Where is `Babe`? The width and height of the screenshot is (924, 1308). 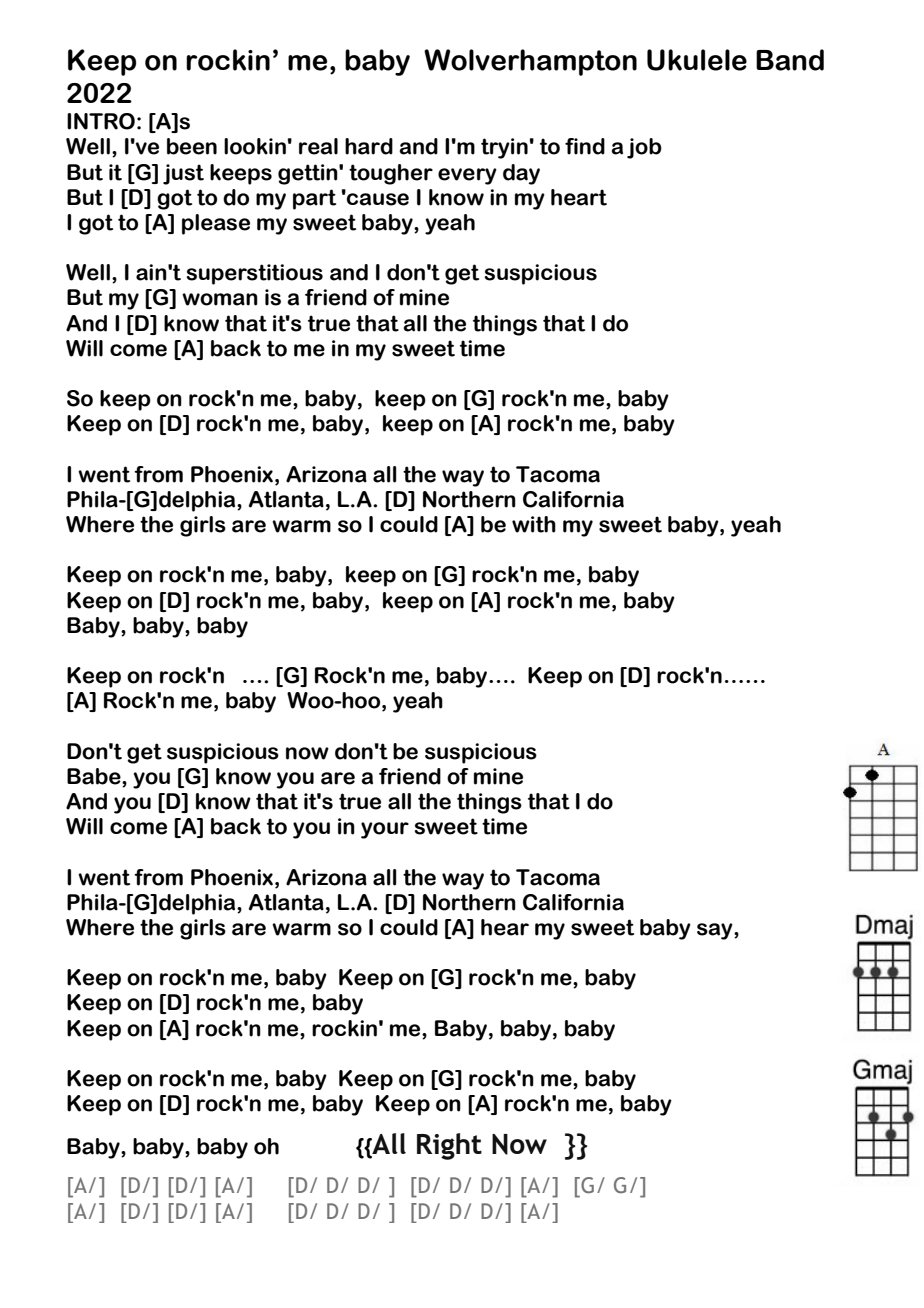
Babe is located at coordinates (95, 777).
